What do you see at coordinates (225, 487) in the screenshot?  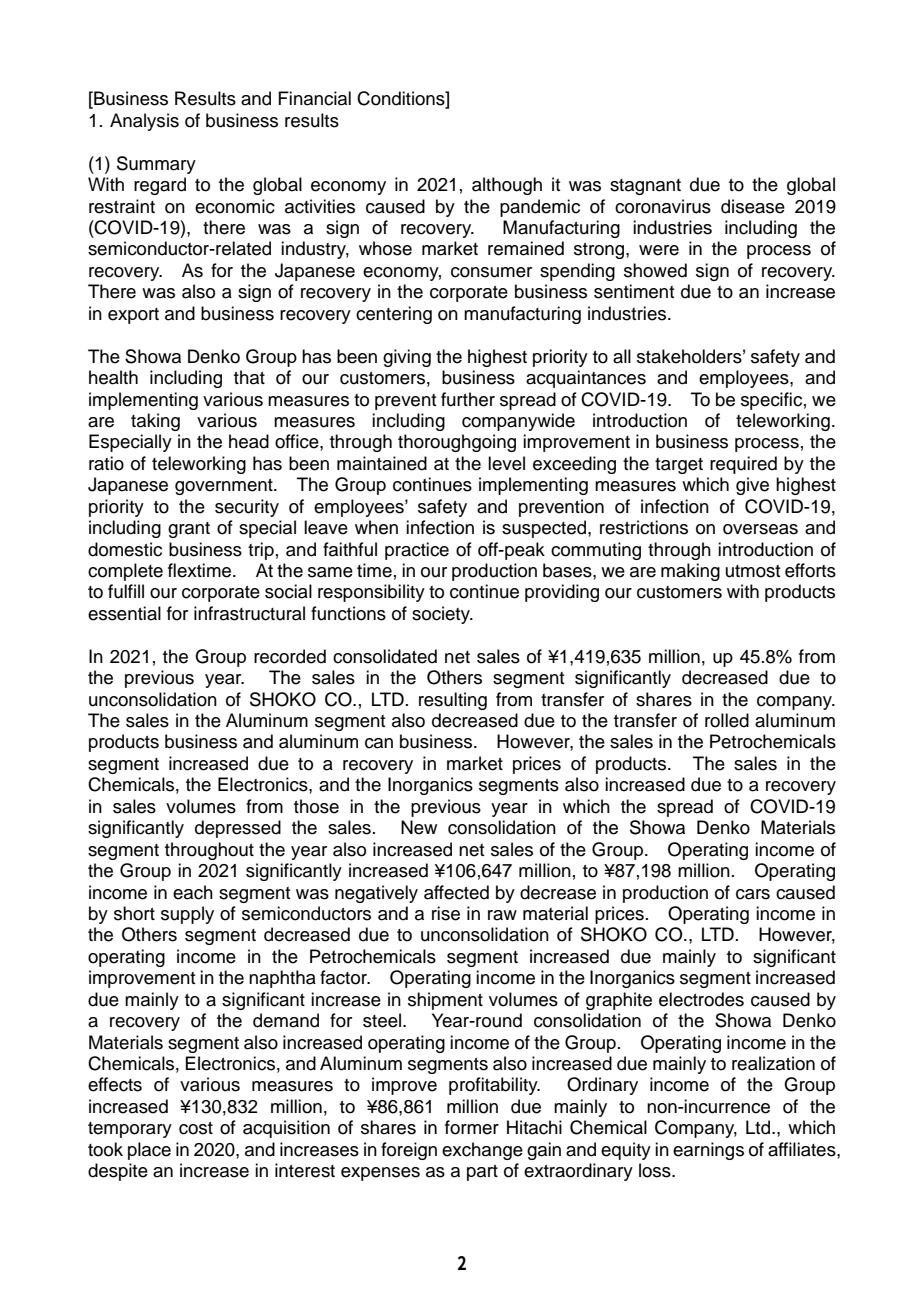 I see `government` at bounding box center [225, 487].
